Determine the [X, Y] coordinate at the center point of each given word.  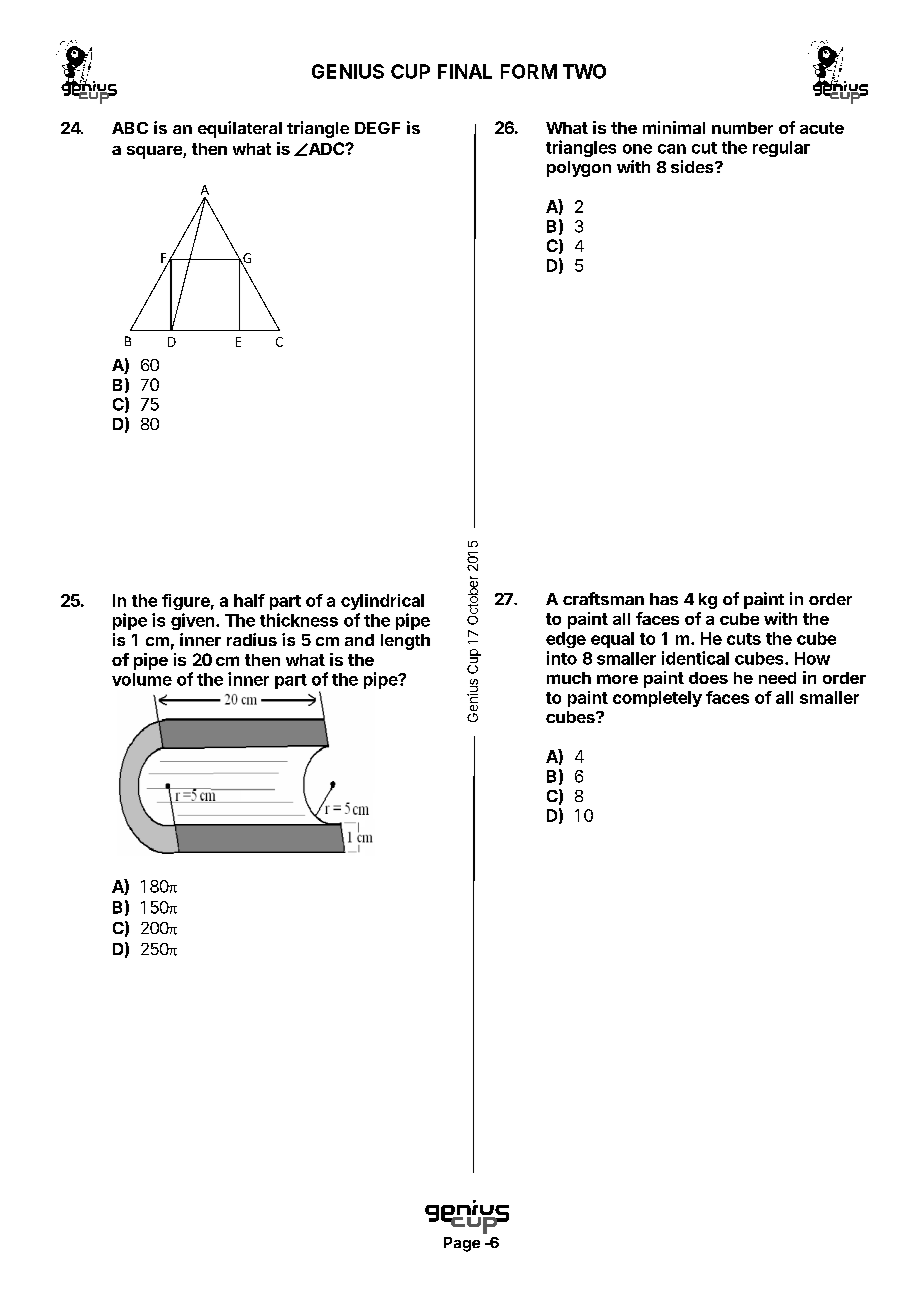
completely [657, 699]
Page [462, 1244]
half [249, 600]
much [569, 678]
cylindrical [382, 602]
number [742, 128]
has [664, 599]
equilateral [240, 129]
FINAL [465, 71]
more [617, 679]
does [708, 678]
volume [142, 679]
